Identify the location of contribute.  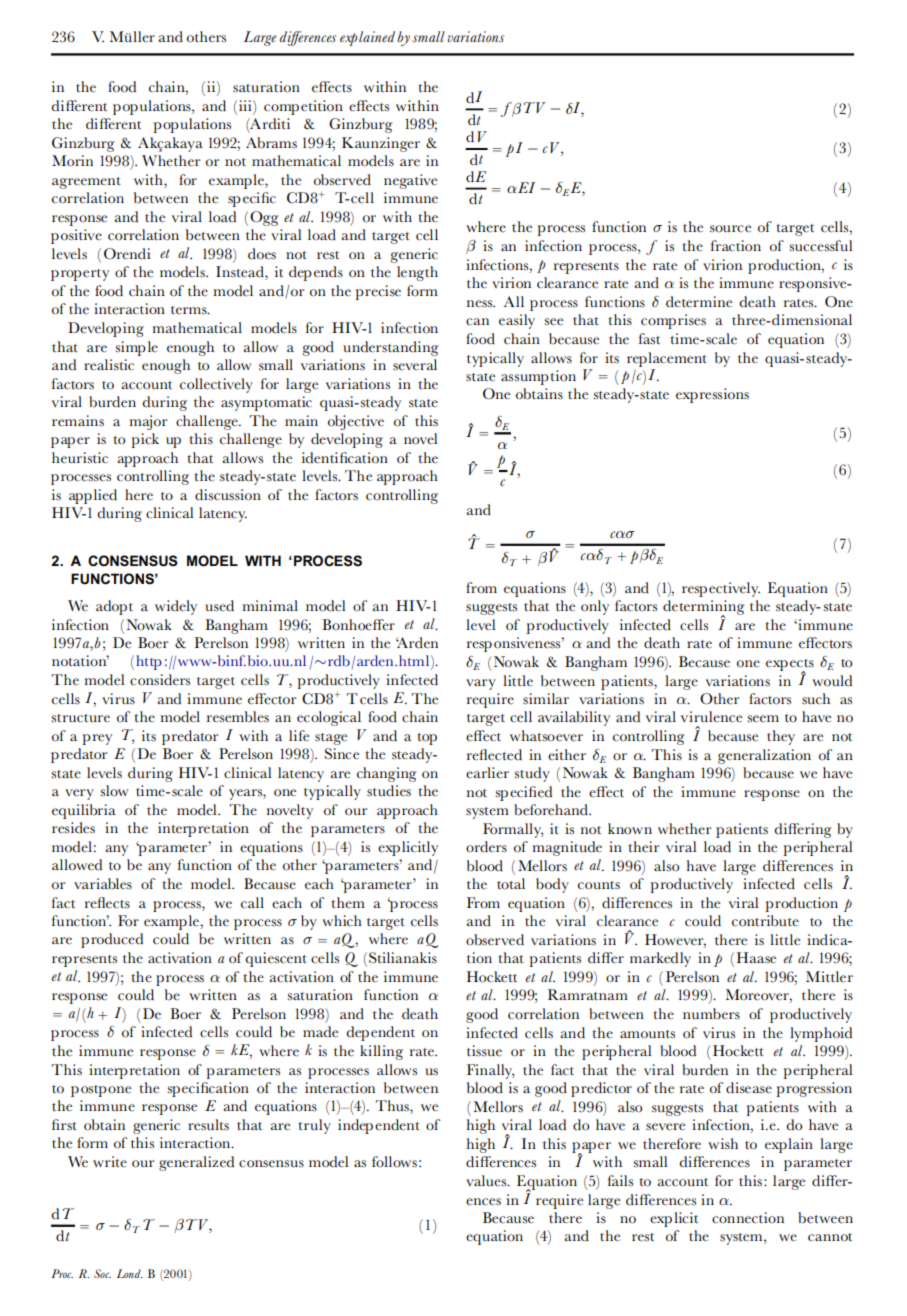
(765, 921).
